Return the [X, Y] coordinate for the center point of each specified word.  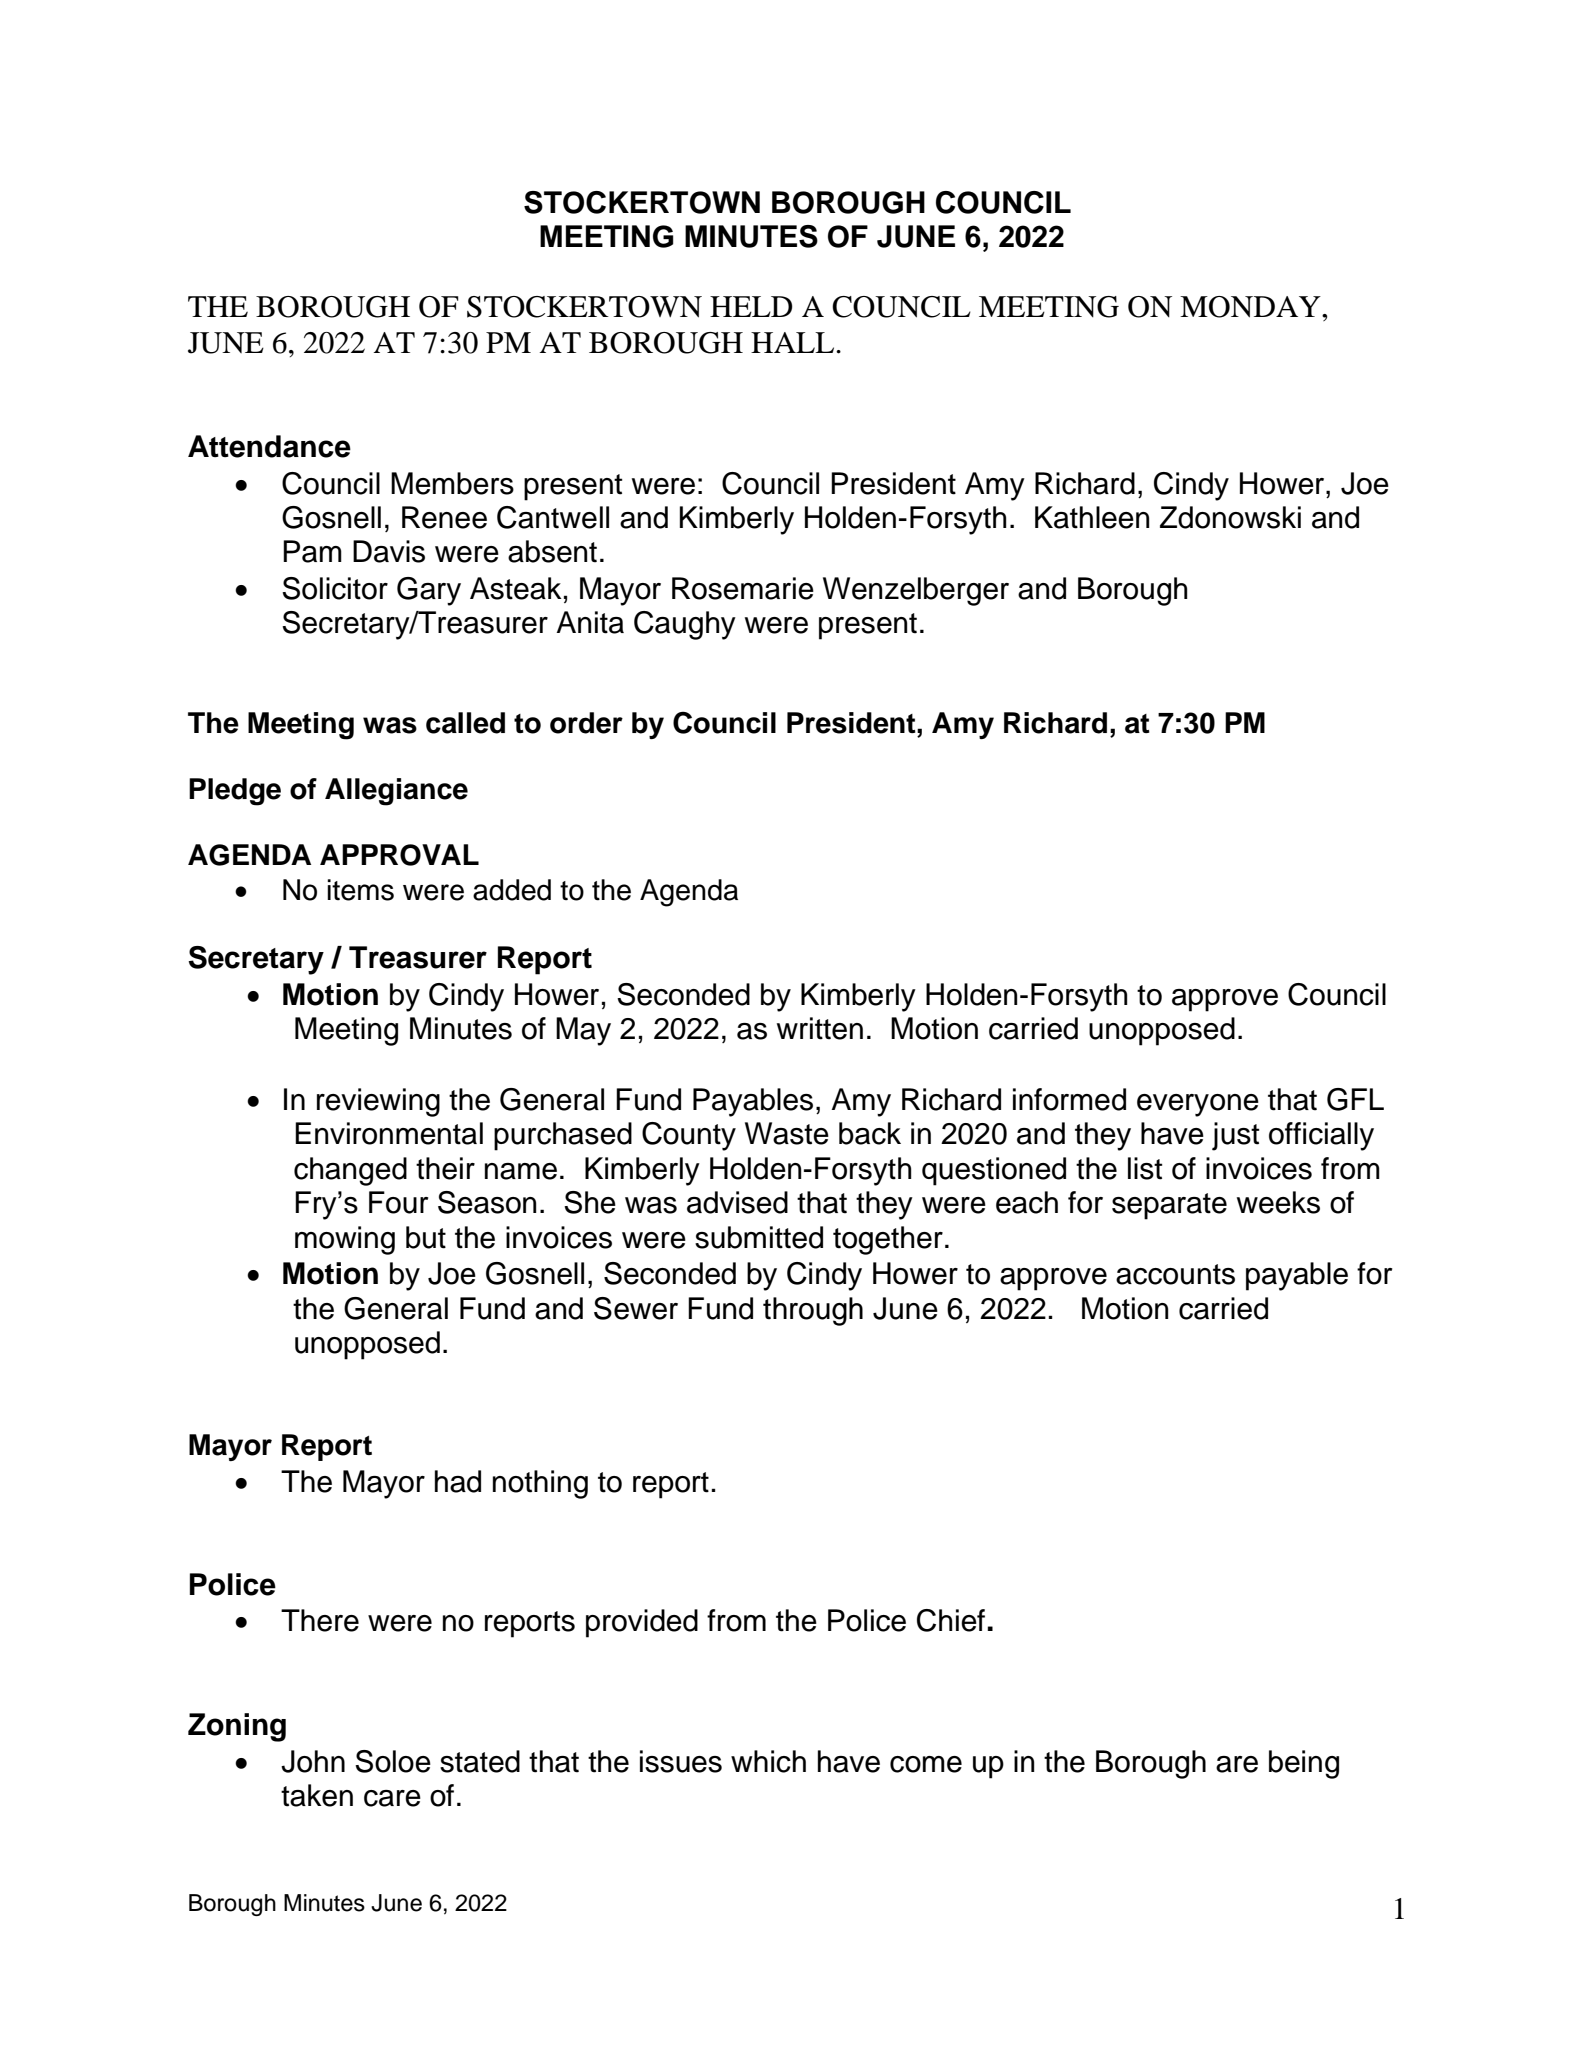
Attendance [269, 446]
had [458, 1481]
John [313, 1761]
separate [1169, 1206]
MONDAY [1251, 307]
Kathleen [1092, 517]
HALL [794, 342]
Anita [590, 622]
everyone [1198, 1105]
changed [350, 1171]
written [820, 1028]
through [813, 1311]
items [360, 890]
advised [737, 1202]
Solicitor [335, 588]
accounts [1175, 1274]
